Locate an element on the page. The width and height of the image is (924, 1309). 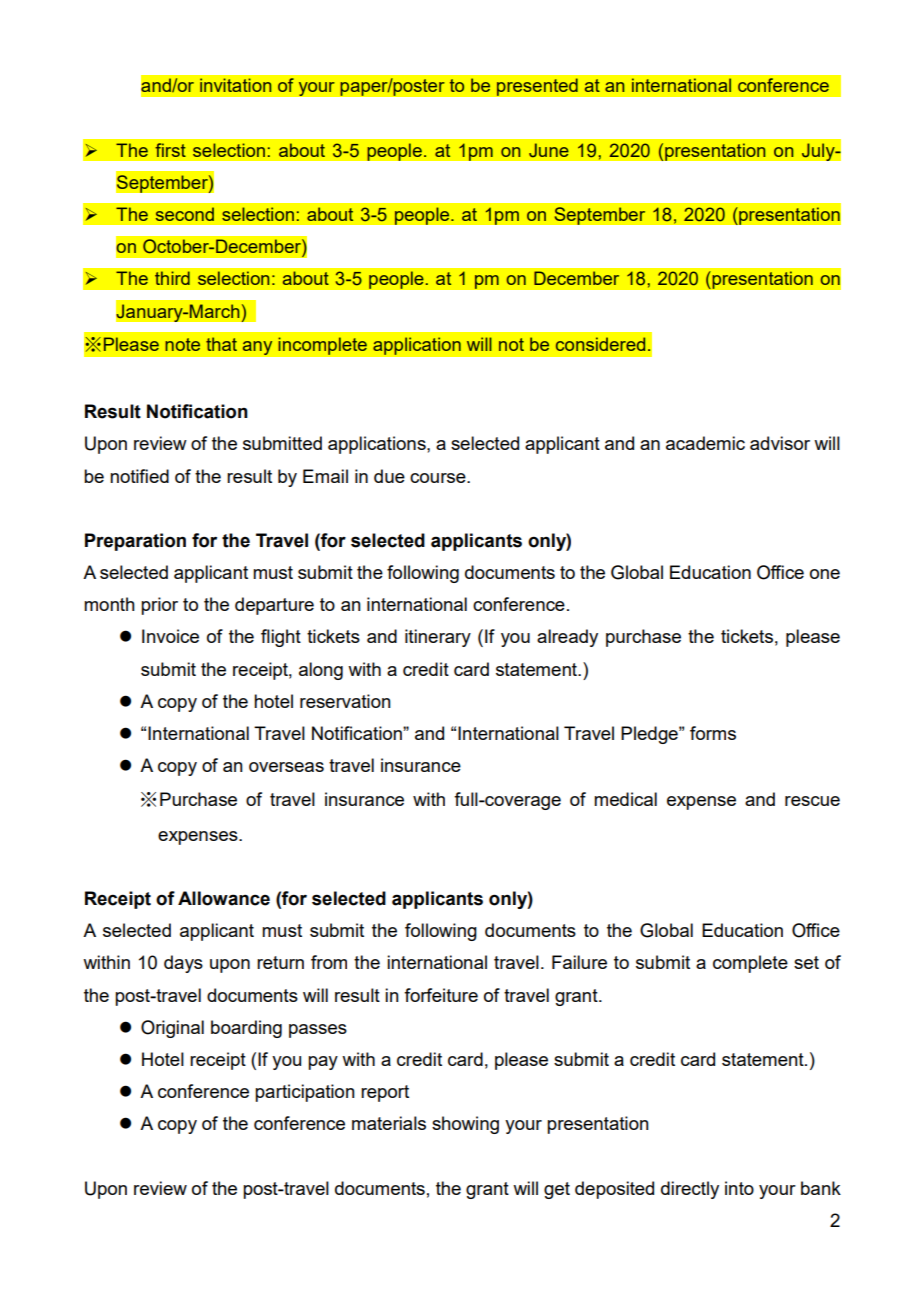
June is located at coordinates (549, 150).
